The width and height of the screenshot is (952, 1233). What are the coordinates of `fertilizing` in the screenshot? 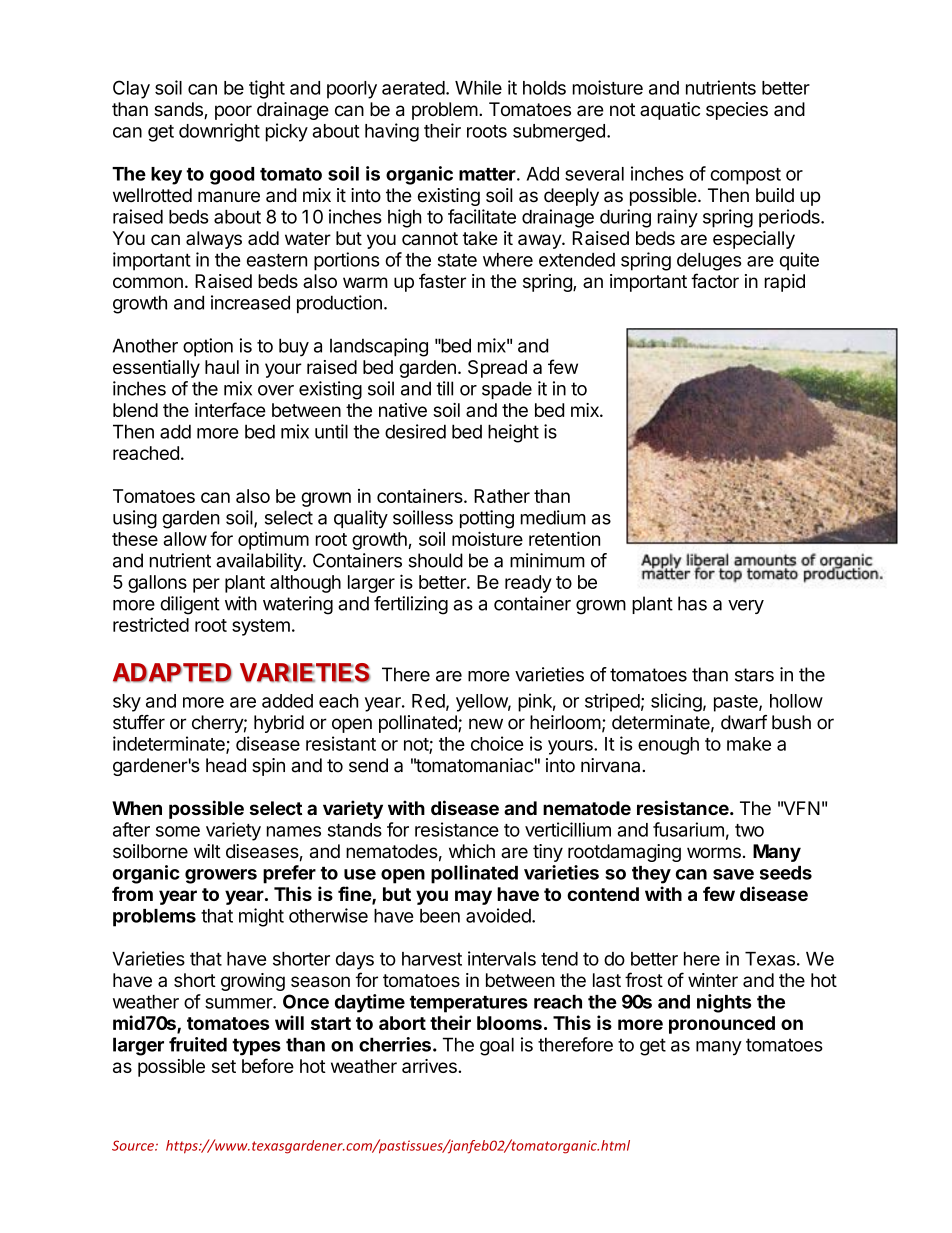 It's located at (411, 605).
